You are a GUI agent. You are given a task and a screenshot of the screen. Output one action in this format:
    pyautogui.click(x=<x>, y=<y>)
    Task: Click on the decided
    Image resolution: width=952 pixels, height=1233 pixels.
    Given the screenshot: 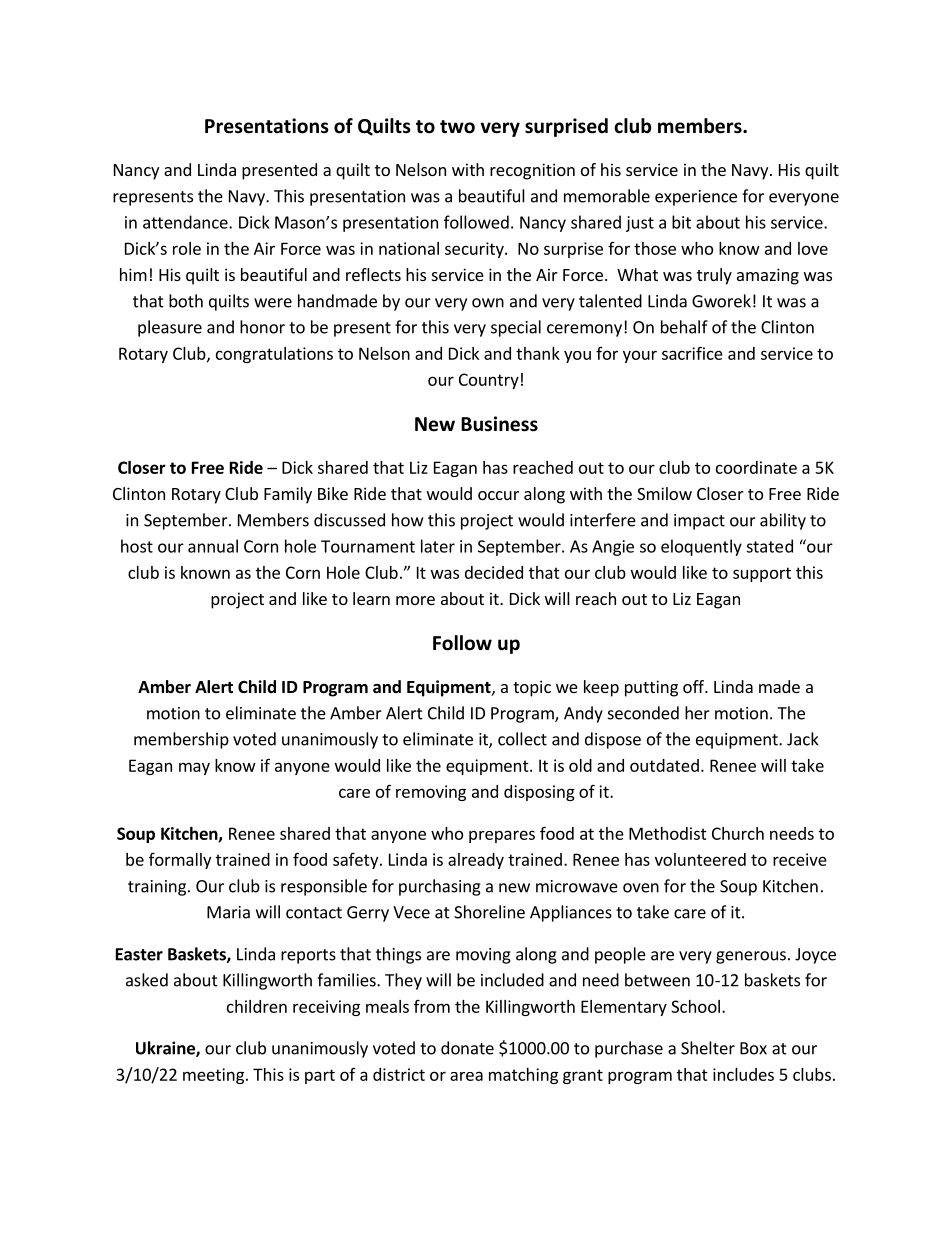 What is the action you would take?
    pyautogui.click(x=494, y=572)
